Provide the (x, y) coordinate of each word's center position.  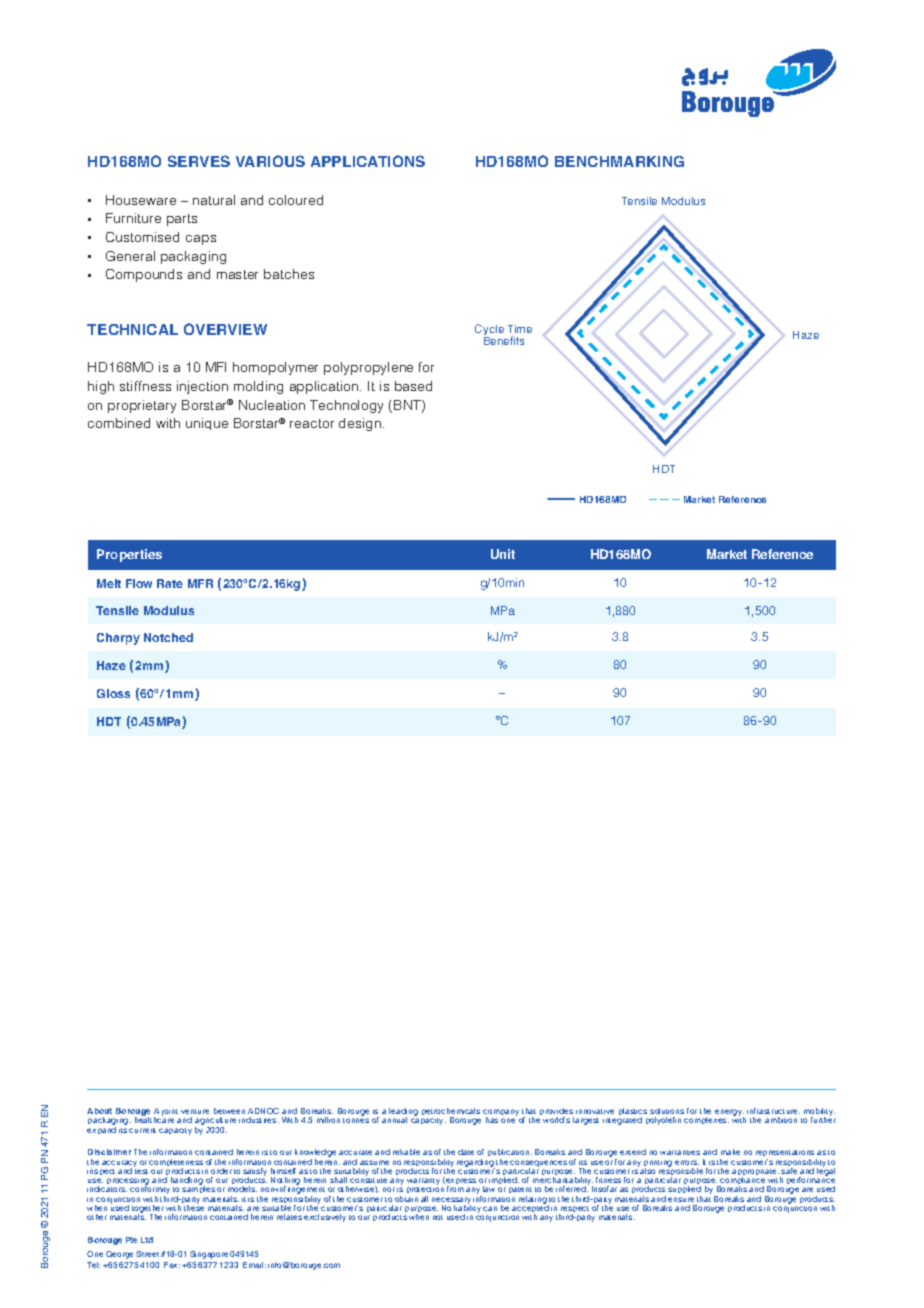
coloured (296, 200)
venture (195, 1111)
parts (182, 220)
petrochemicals (451, 1113)
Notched (168, 637)
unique (207, 424)
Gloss (113, 693)
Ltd (147, 1240)
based (413, 386)
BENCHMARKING (619, 161)
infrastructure (773, 1111)
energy (730, 1114)
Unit (503, 554)
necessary (451, 1202)
